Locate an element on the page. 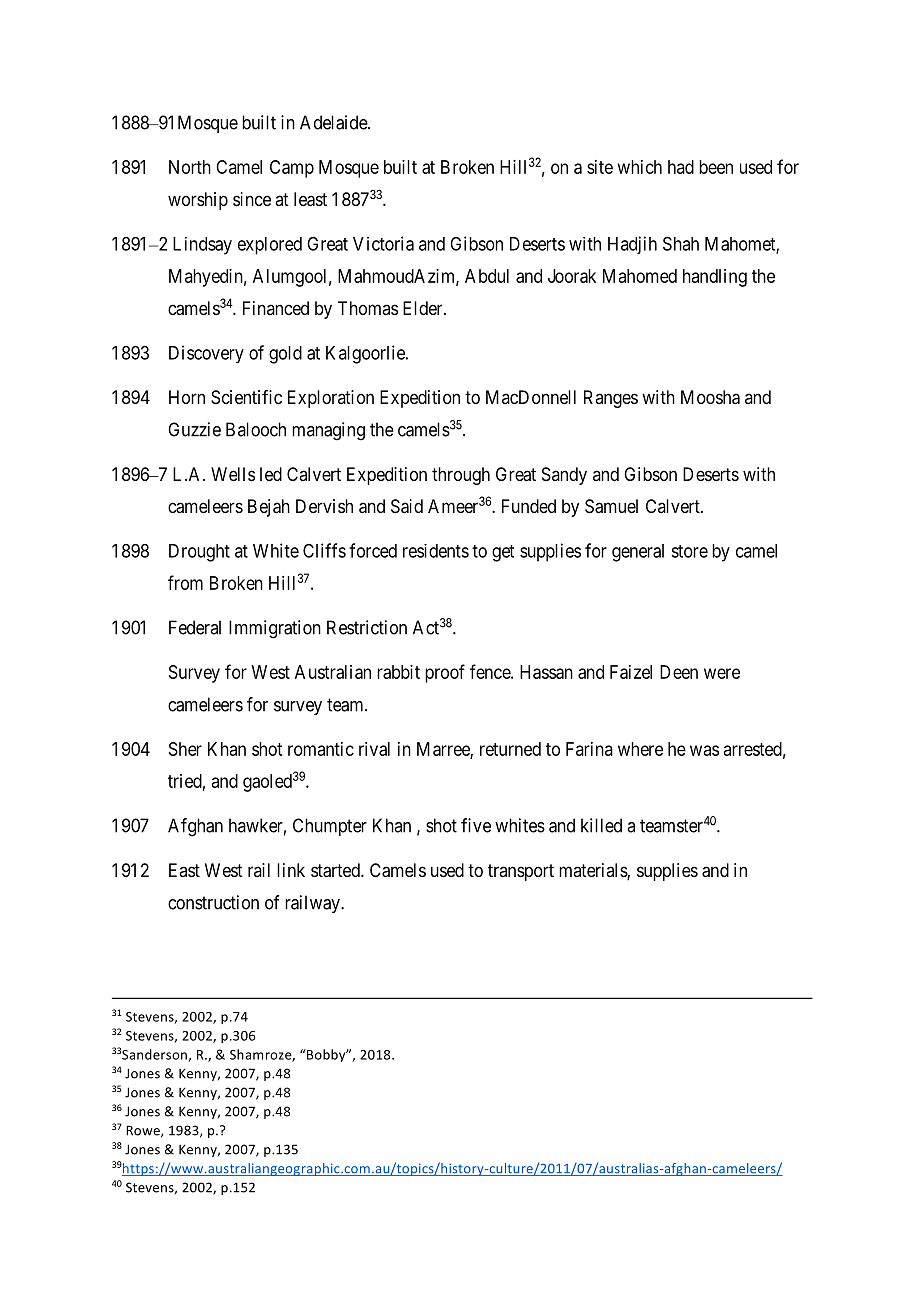 Image resolution: width=924 pixels, height=1308 pixels. Deen is located at coordinates (679, 672).
